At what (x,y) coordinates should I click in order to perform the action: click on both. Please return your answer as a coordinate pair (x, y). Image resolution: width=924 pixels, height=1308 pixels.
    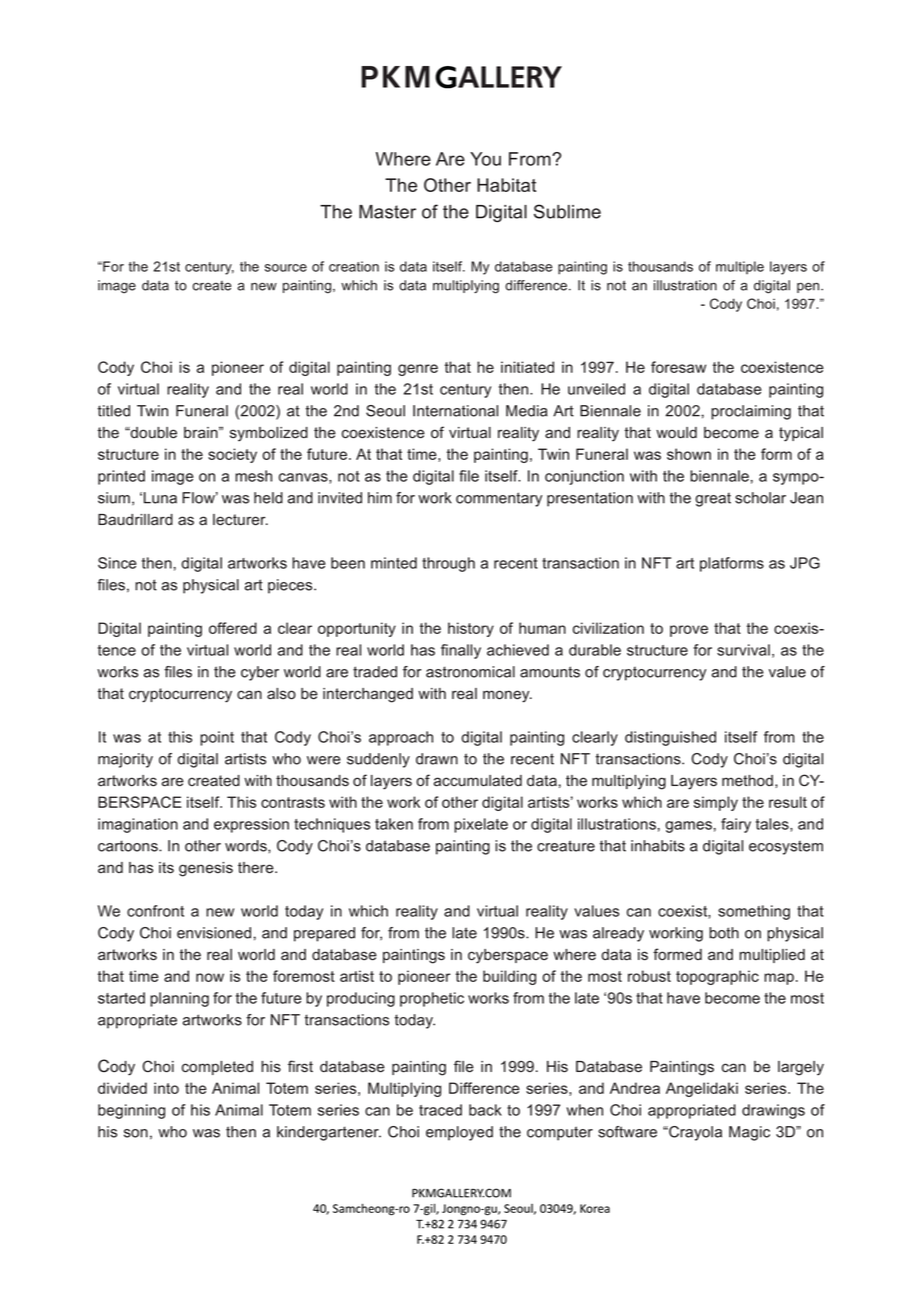
    Looking at the image, I should click on (724, 933).
